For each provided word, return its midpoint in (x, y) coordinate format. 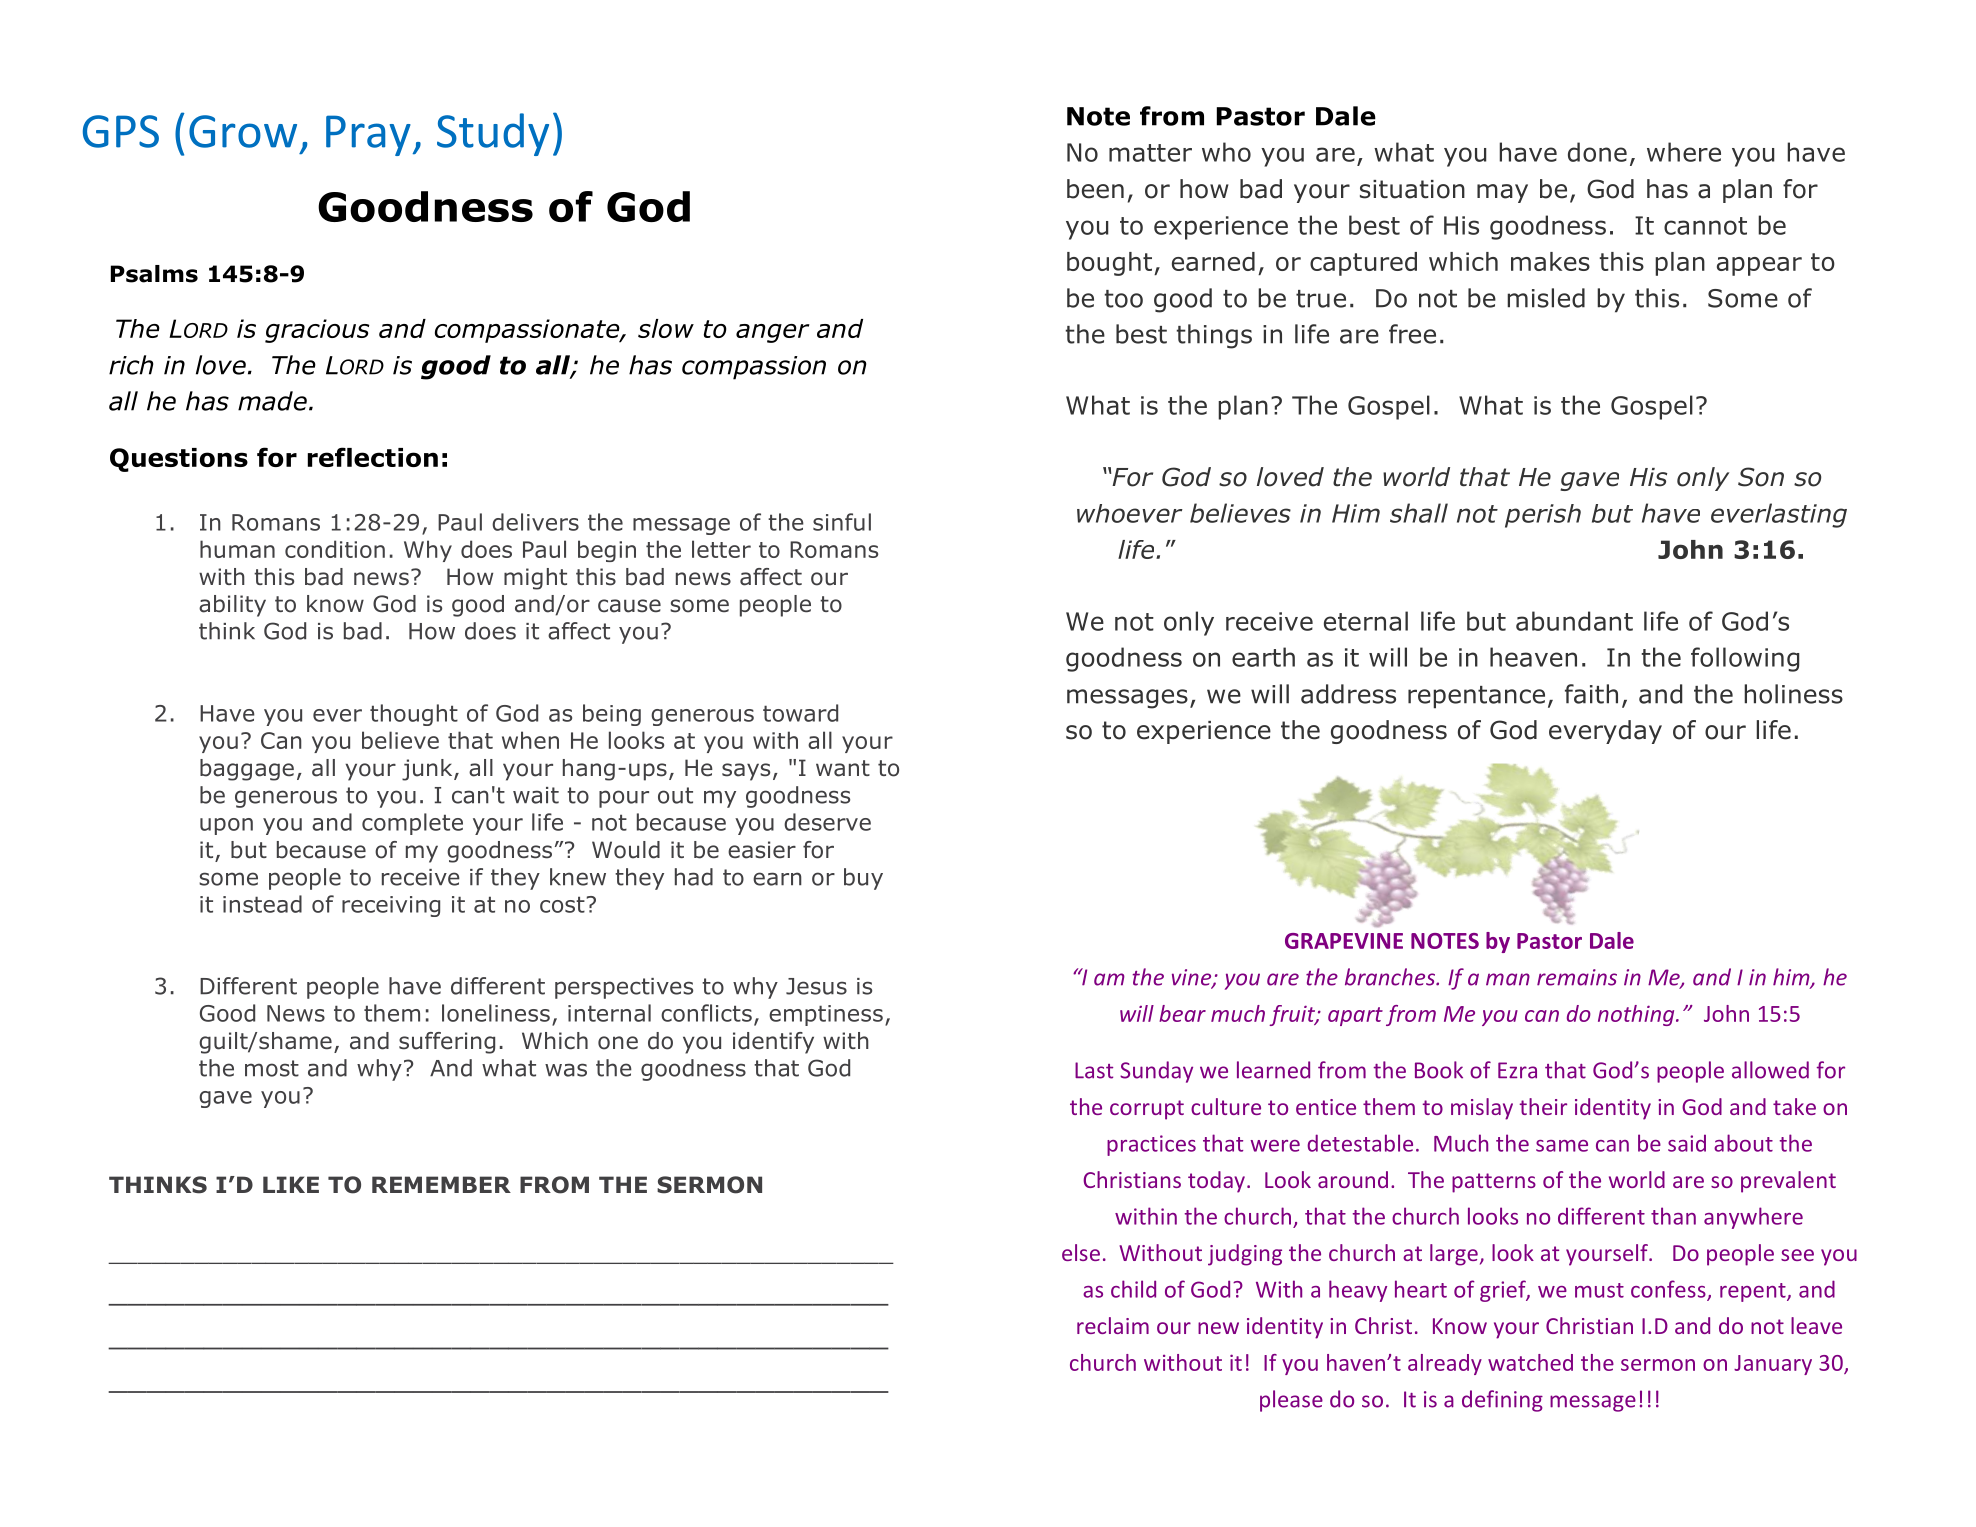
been (1095, 189)
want (843, 768)
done (1597, 152)
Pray (368, 135)
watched (1530, 1362)
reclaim (1113, 1325)
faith (1591, 694)
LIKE (291, 1184)
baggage (247, 770)
